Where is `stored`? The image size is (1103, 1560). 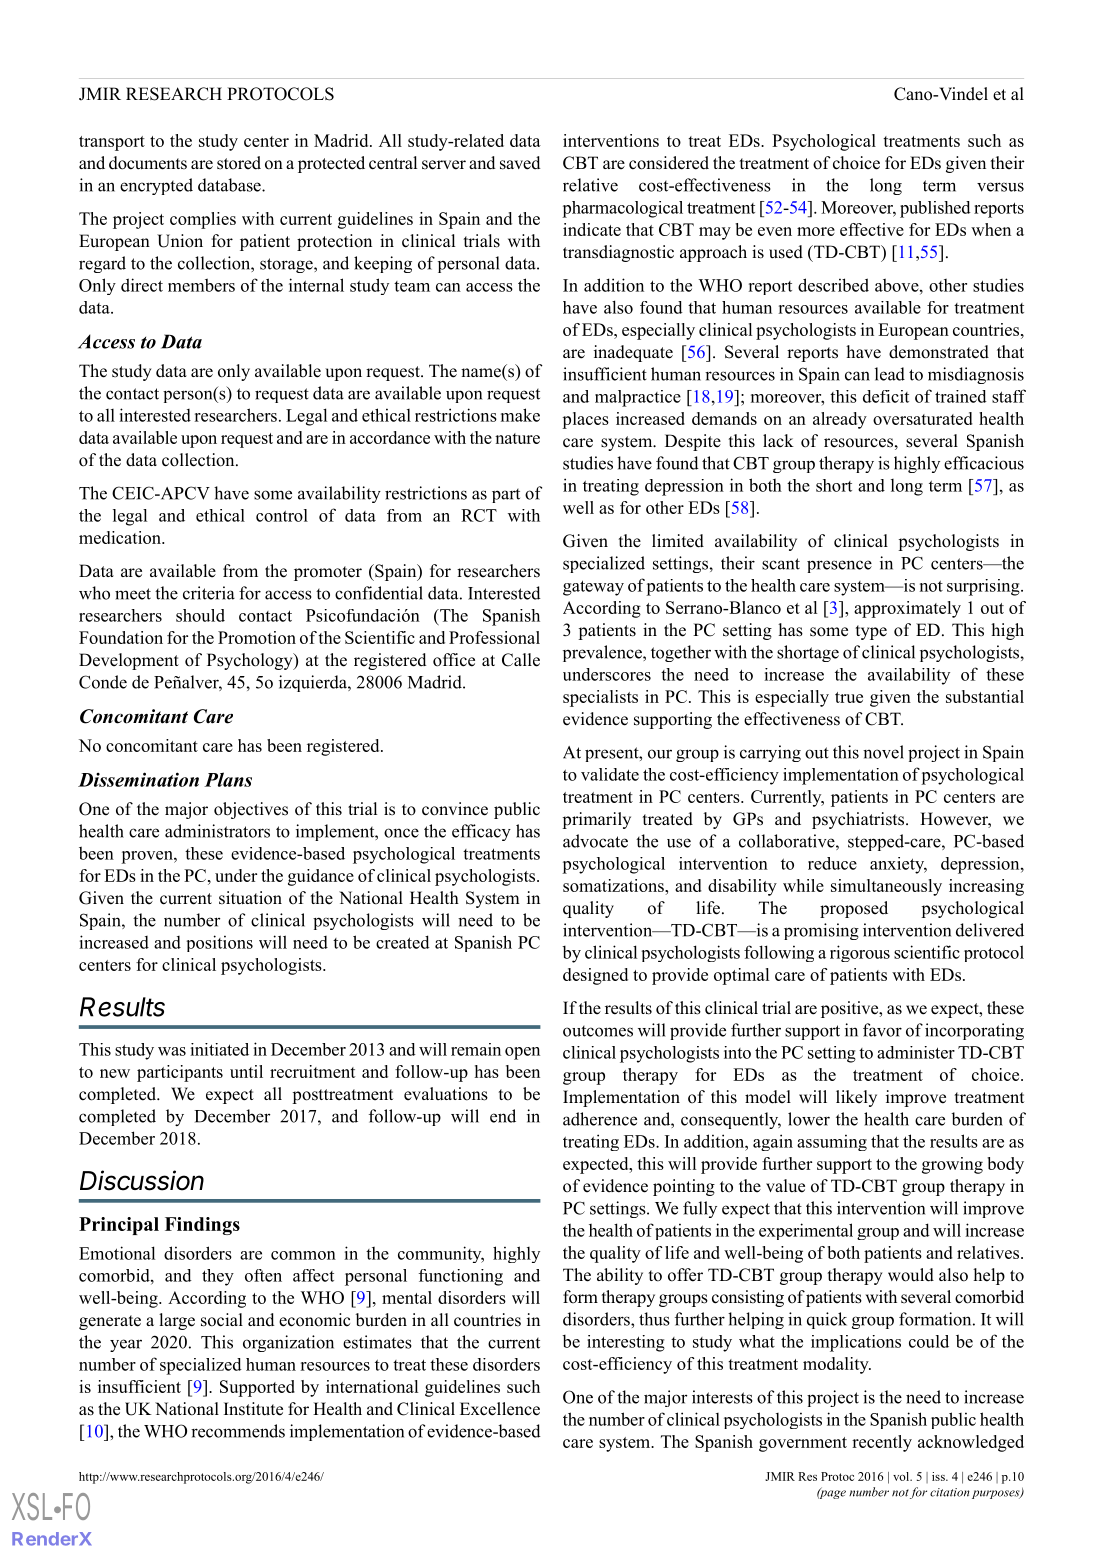
stored is located at coordinates (239, 163).
